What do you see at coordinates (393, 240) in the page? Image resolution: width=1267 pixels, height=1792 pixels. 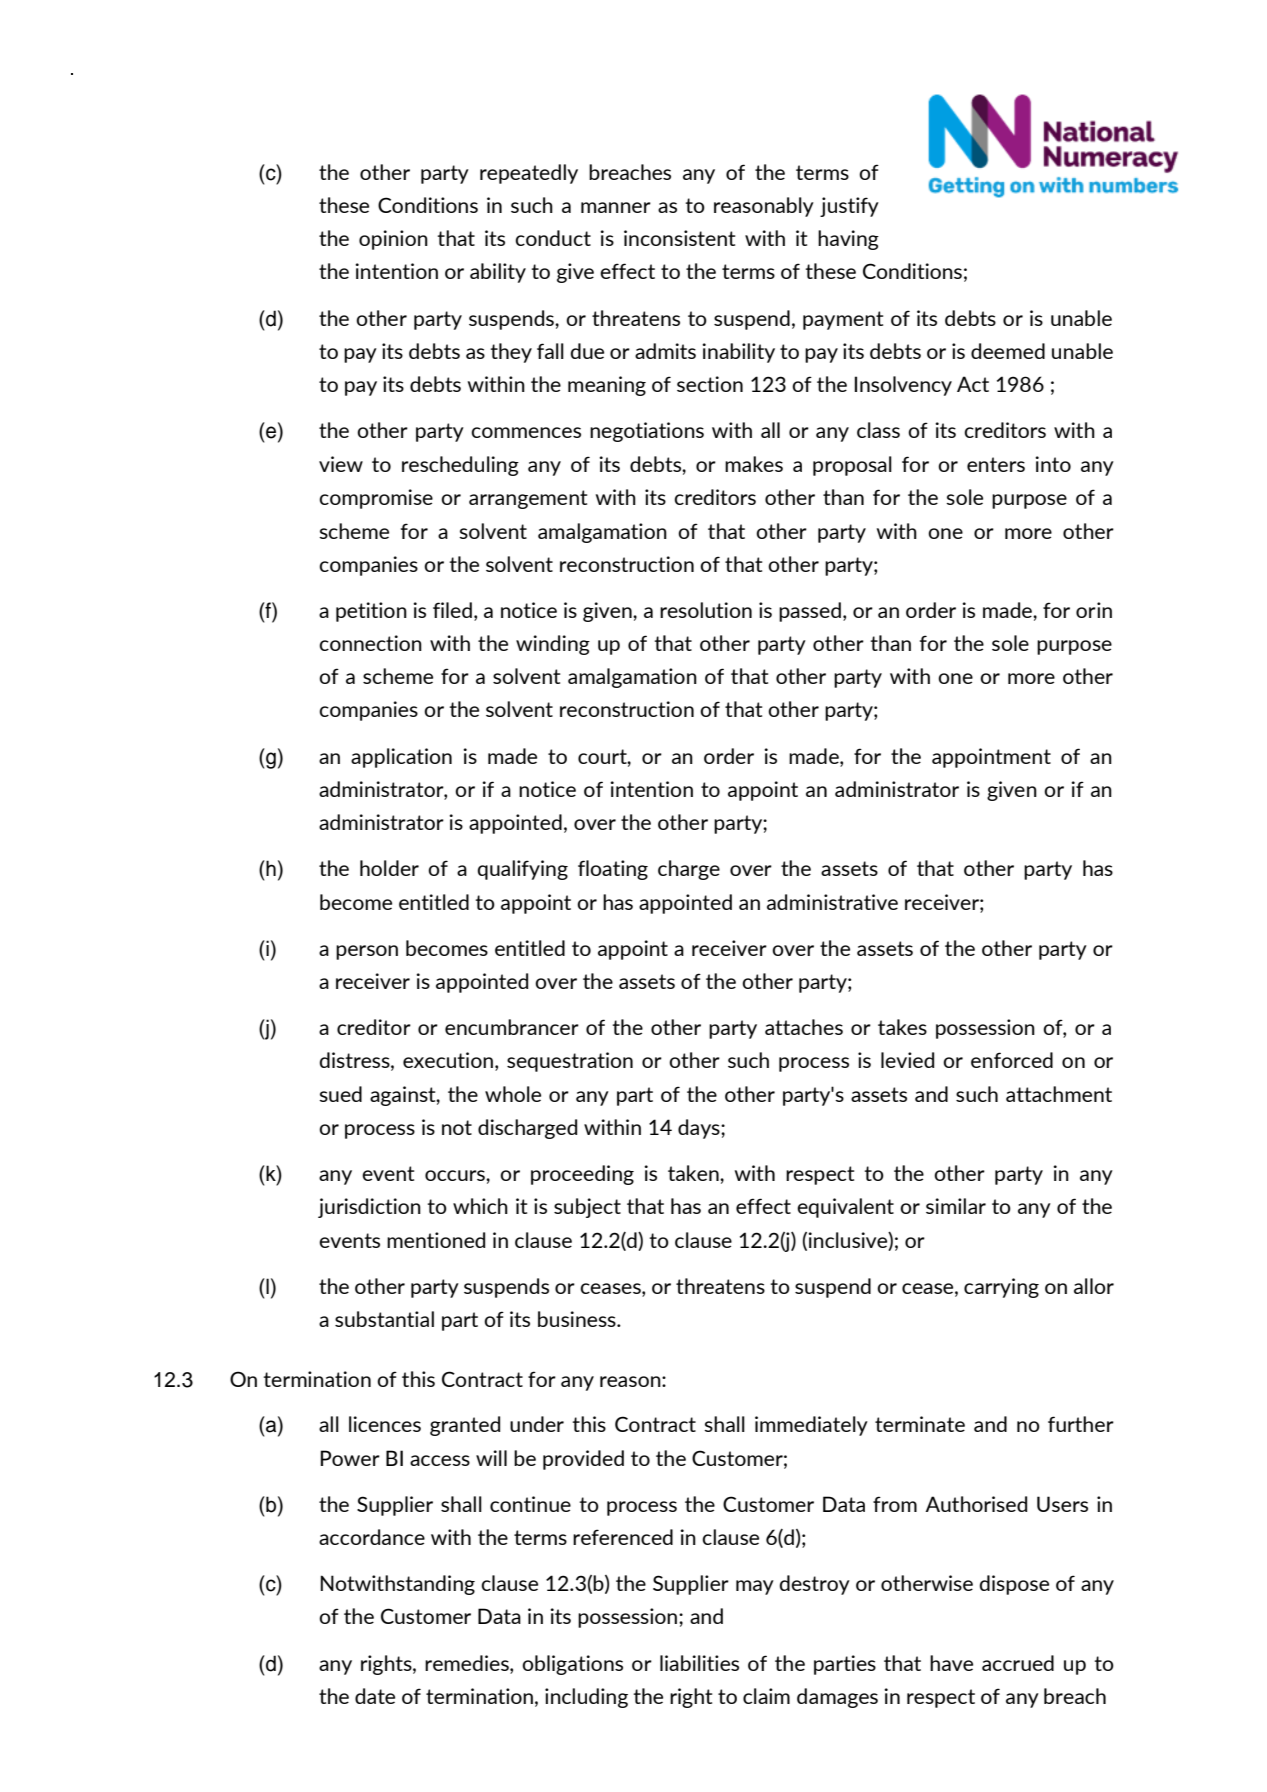 I see `opinion` at bounding box center [393, 240].
